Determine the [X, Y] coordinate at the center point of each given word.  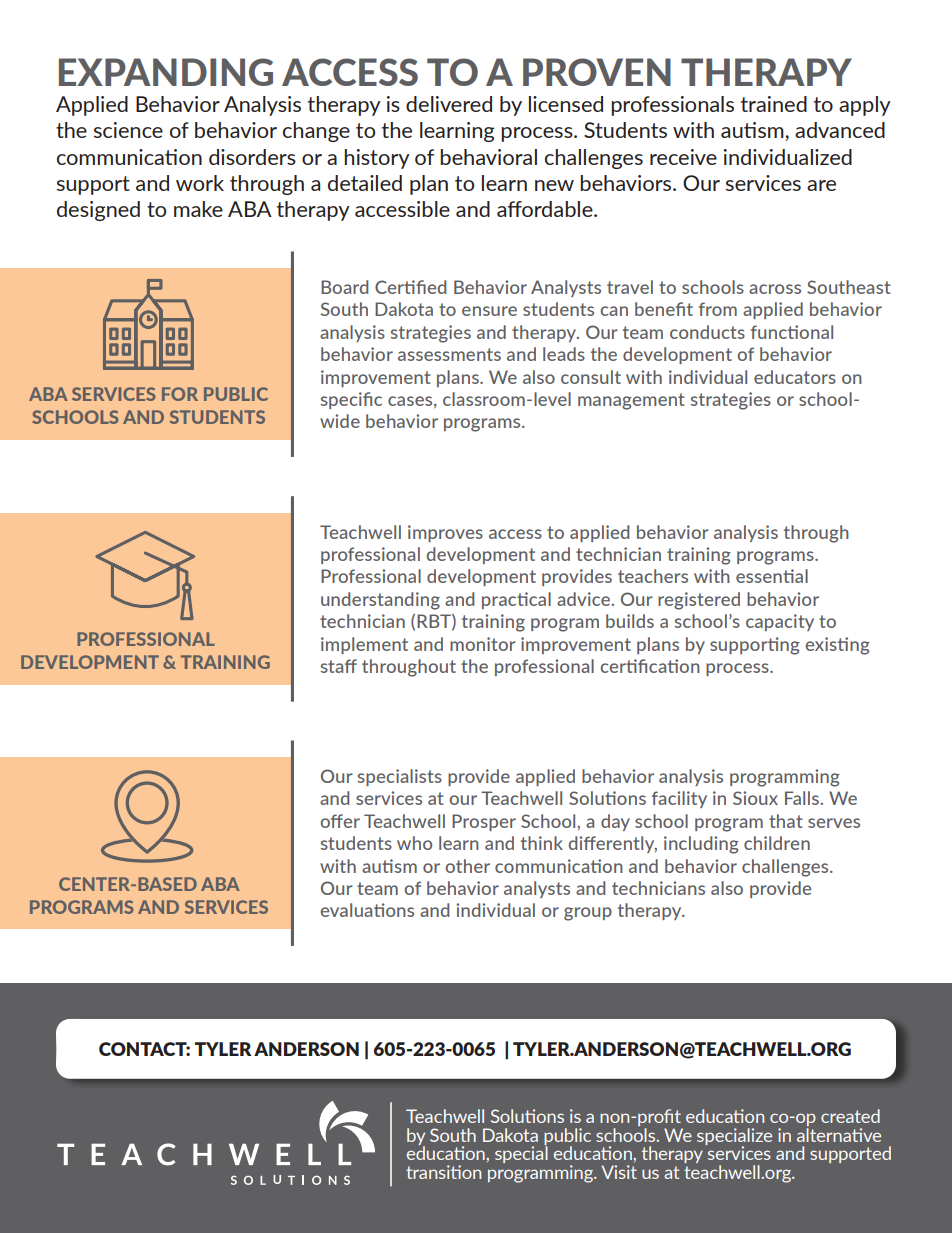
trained [774, 104]
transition [443, 1172]
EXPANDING [166, 72]
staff [339, 666]
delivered [449, 104]
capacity [780, 622]
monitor [483, 644]
